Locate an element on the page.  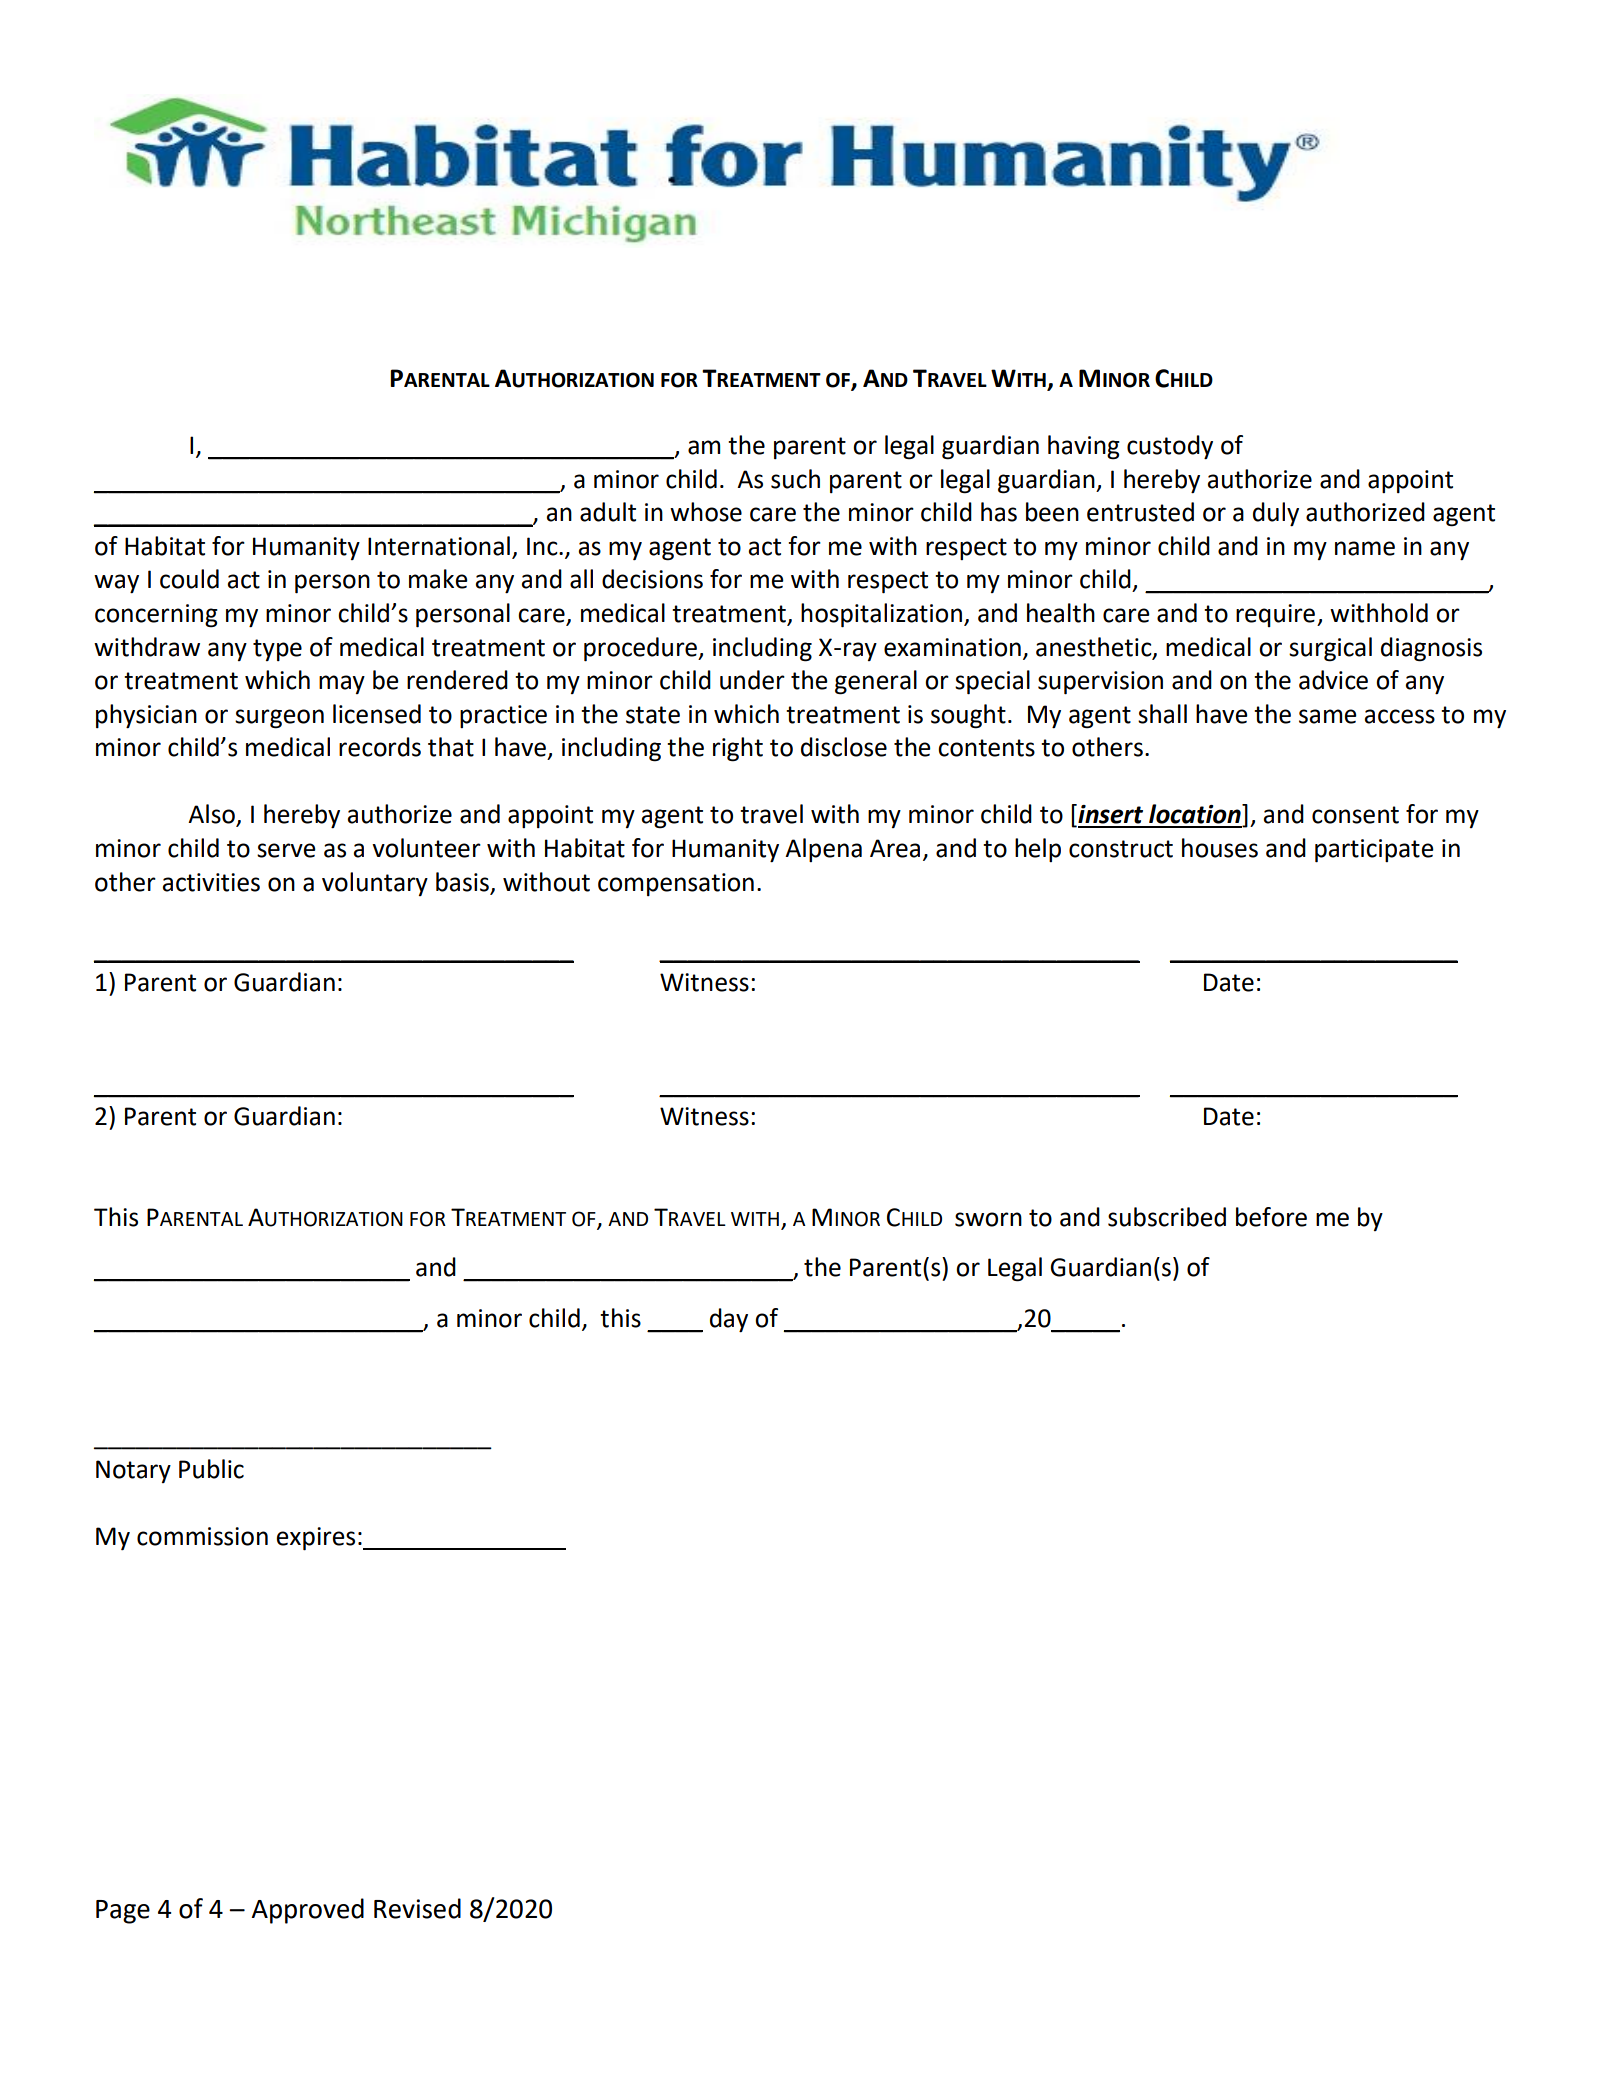
houses is located at coordinates (1220, 848).
